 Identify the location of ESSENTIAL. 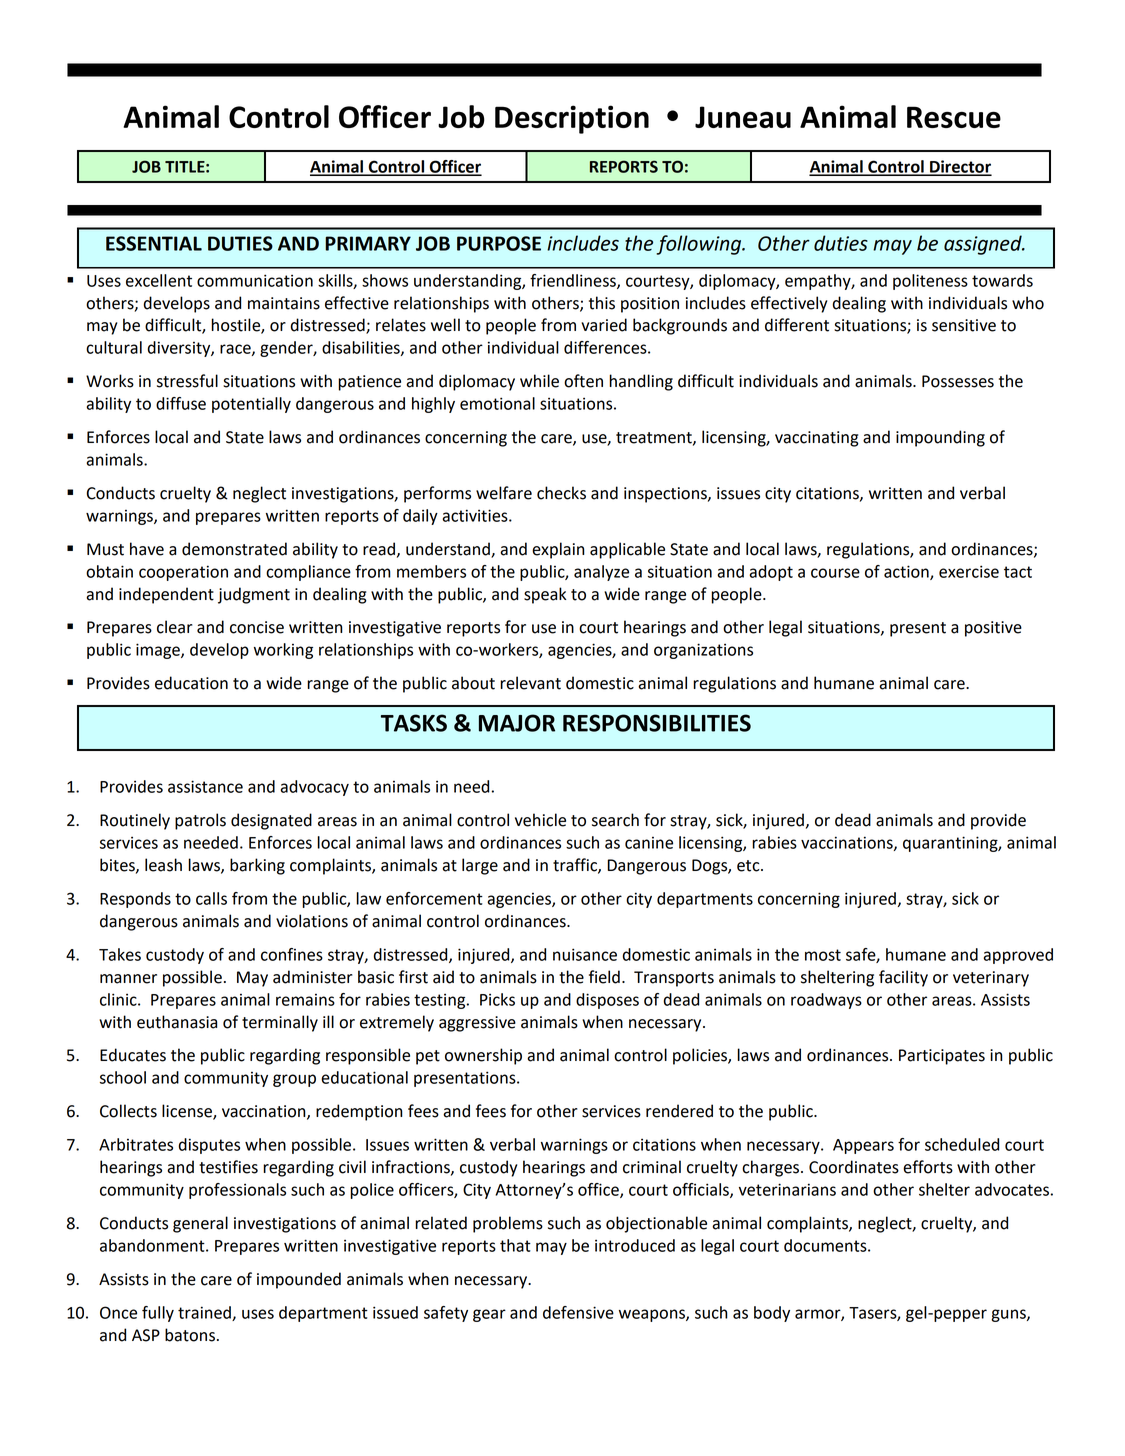
(154, 243).
